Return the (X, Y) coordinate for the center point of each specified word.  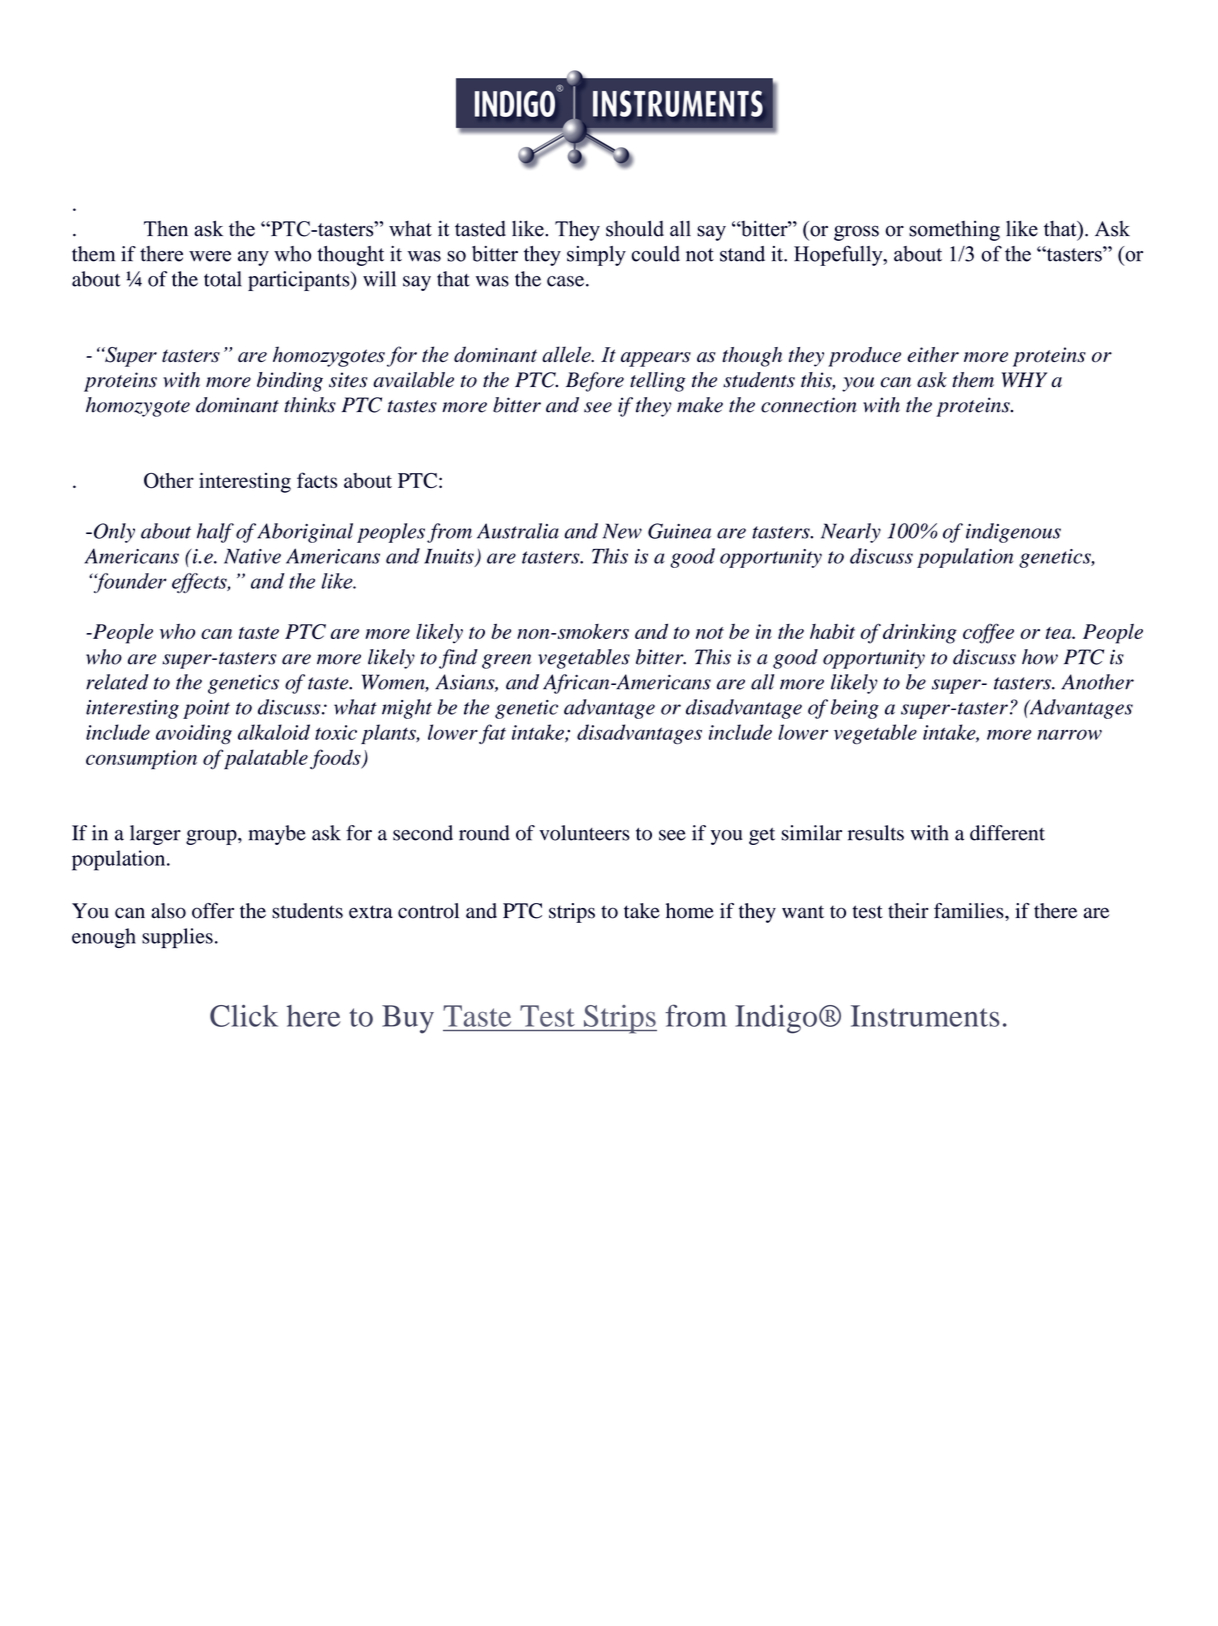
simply (596, 256)
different (1007, 833)
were (210, 256)
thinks (310, 405)
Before (595, 382)
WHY (1024, 379)
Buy (408, 1019)
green (506, 661)
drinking (920, 634)
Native (252, 556)
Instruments (925, 1016)
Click (244, 1015)
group (212, 837)
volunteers (584, 833)
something (954, 231)
